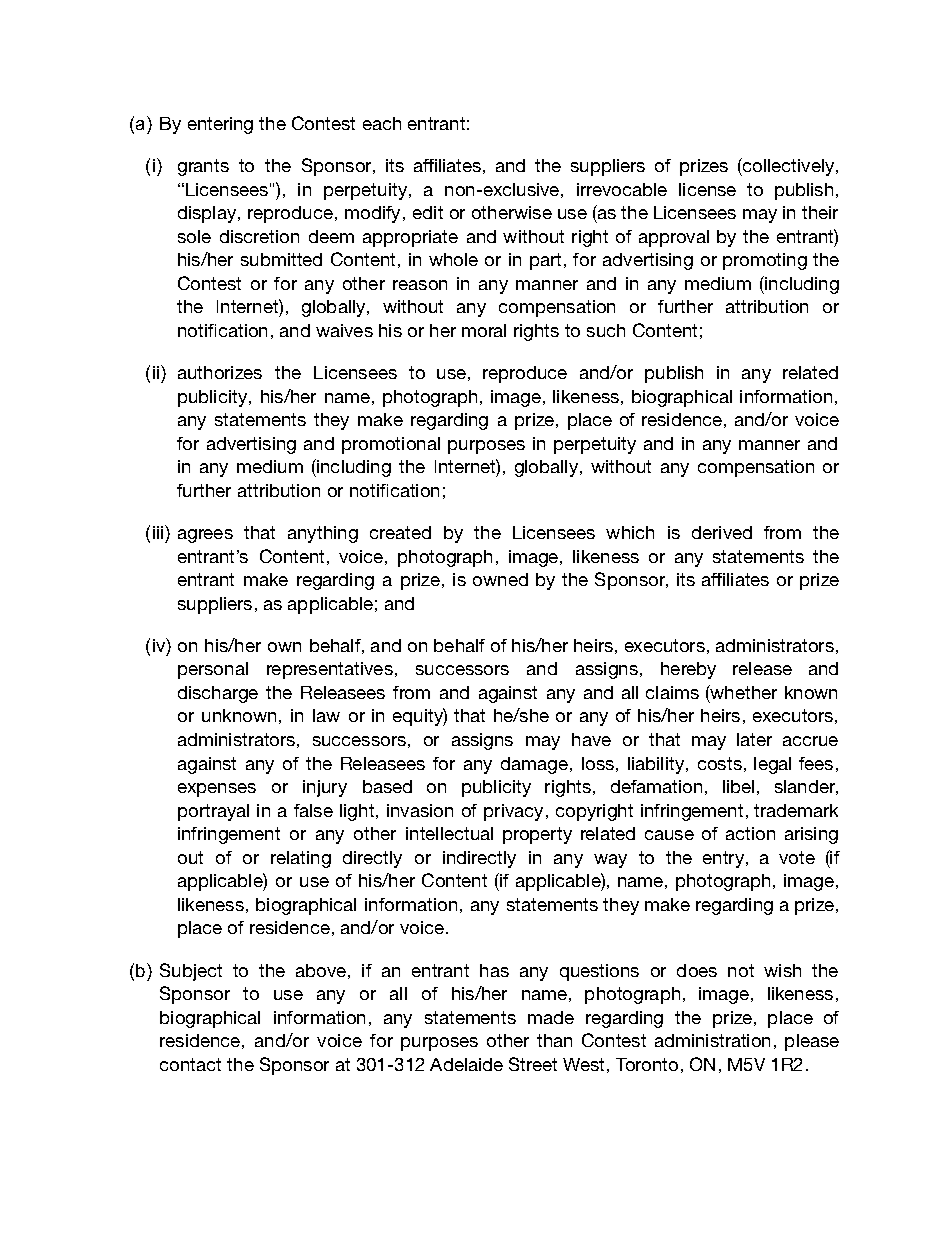 Image resolution: width=952 pixels, height=1233 pixels. What do you see at coordinates (220, 125) in the screenshot?
I see `entering` at bounding box center [220, 125].
